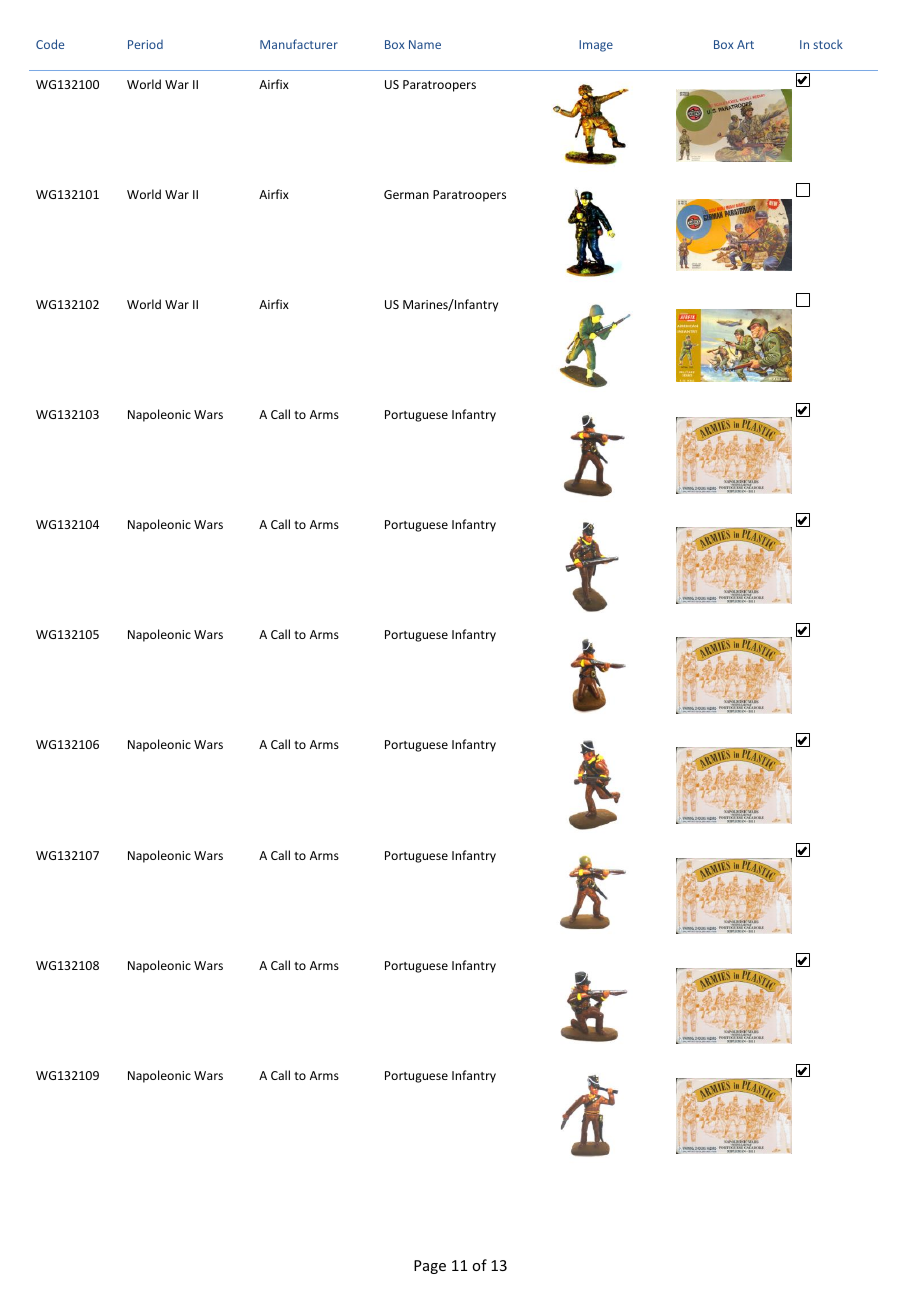 The height and width of the screenshot is (1308, 924). What do you see at coordinates (406, 194) in the screenshot?
I see `German` at bounding box center [406, 194].
